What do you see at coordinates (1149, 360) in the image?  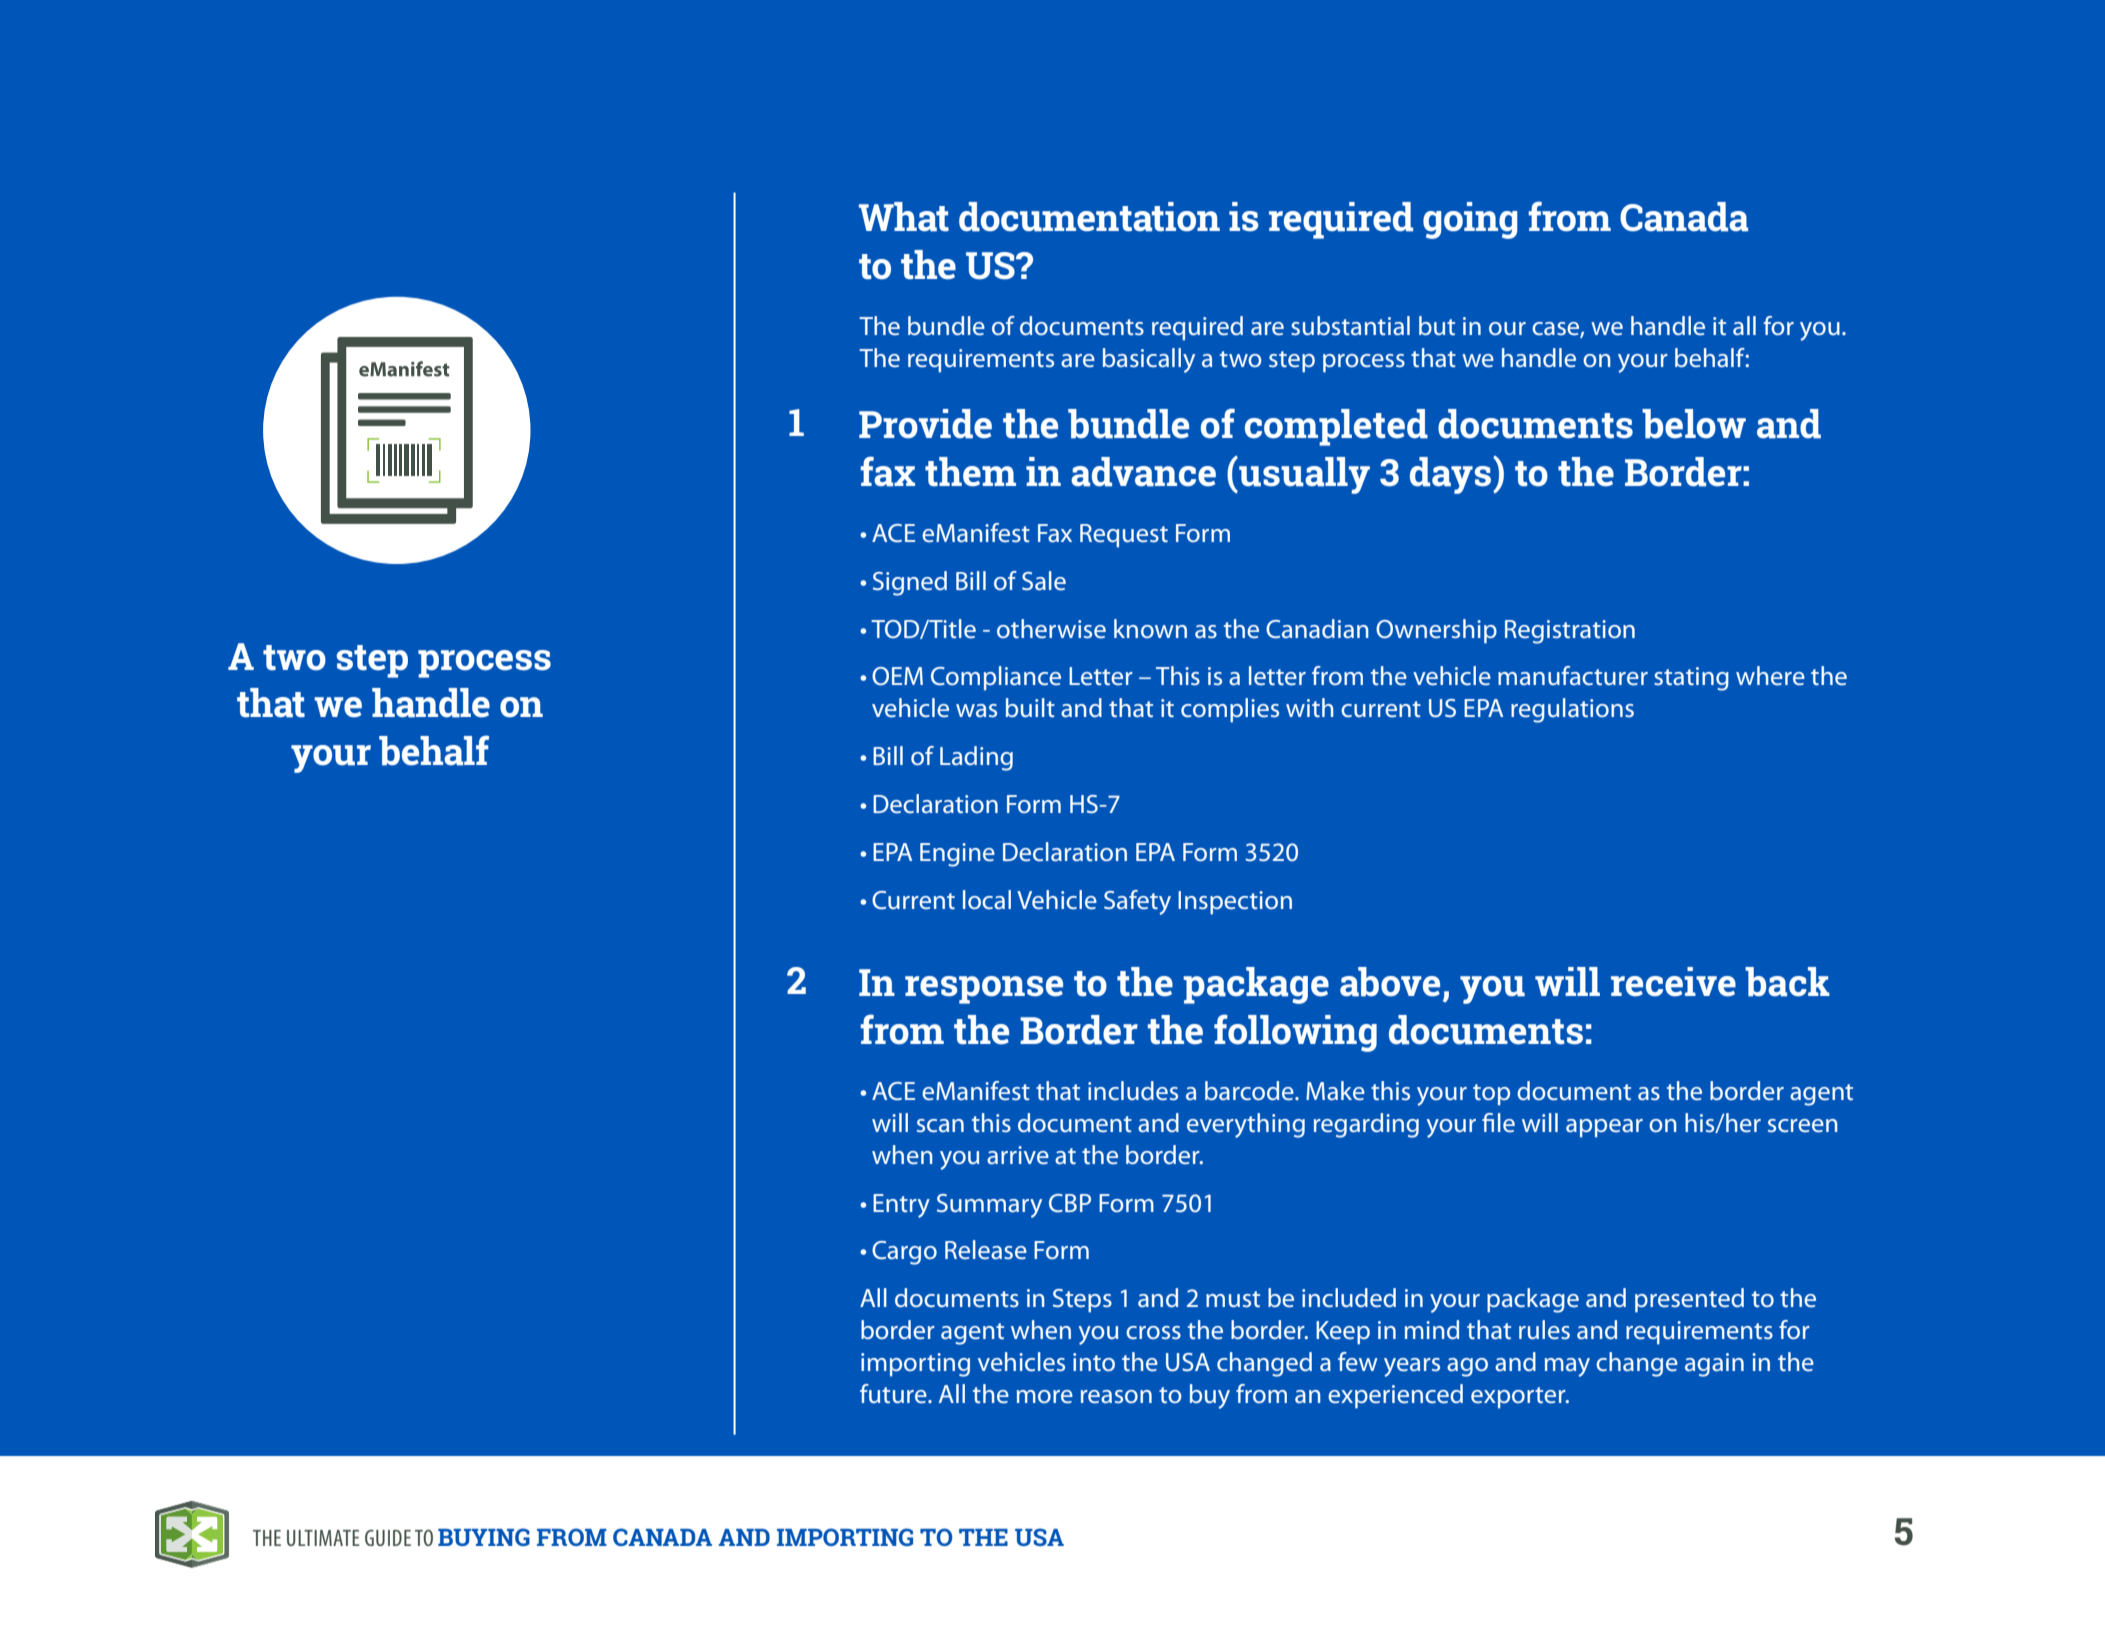 I see `basically` at bounding box center [1149, 360].
